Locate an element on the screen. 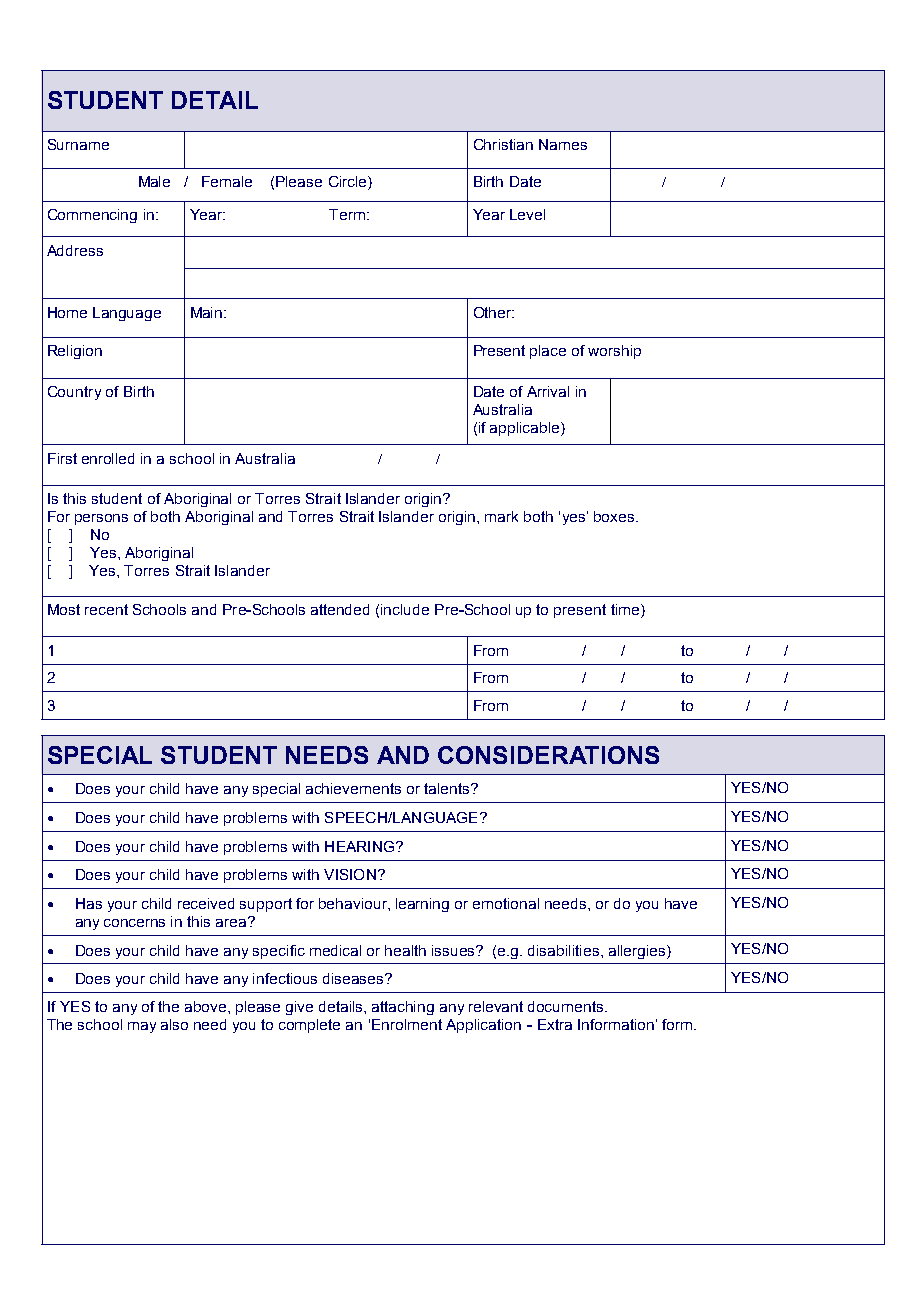 Image resolution: width=924 pixels, height=1308 pixels. attended is located at coordinates (340, 609).
